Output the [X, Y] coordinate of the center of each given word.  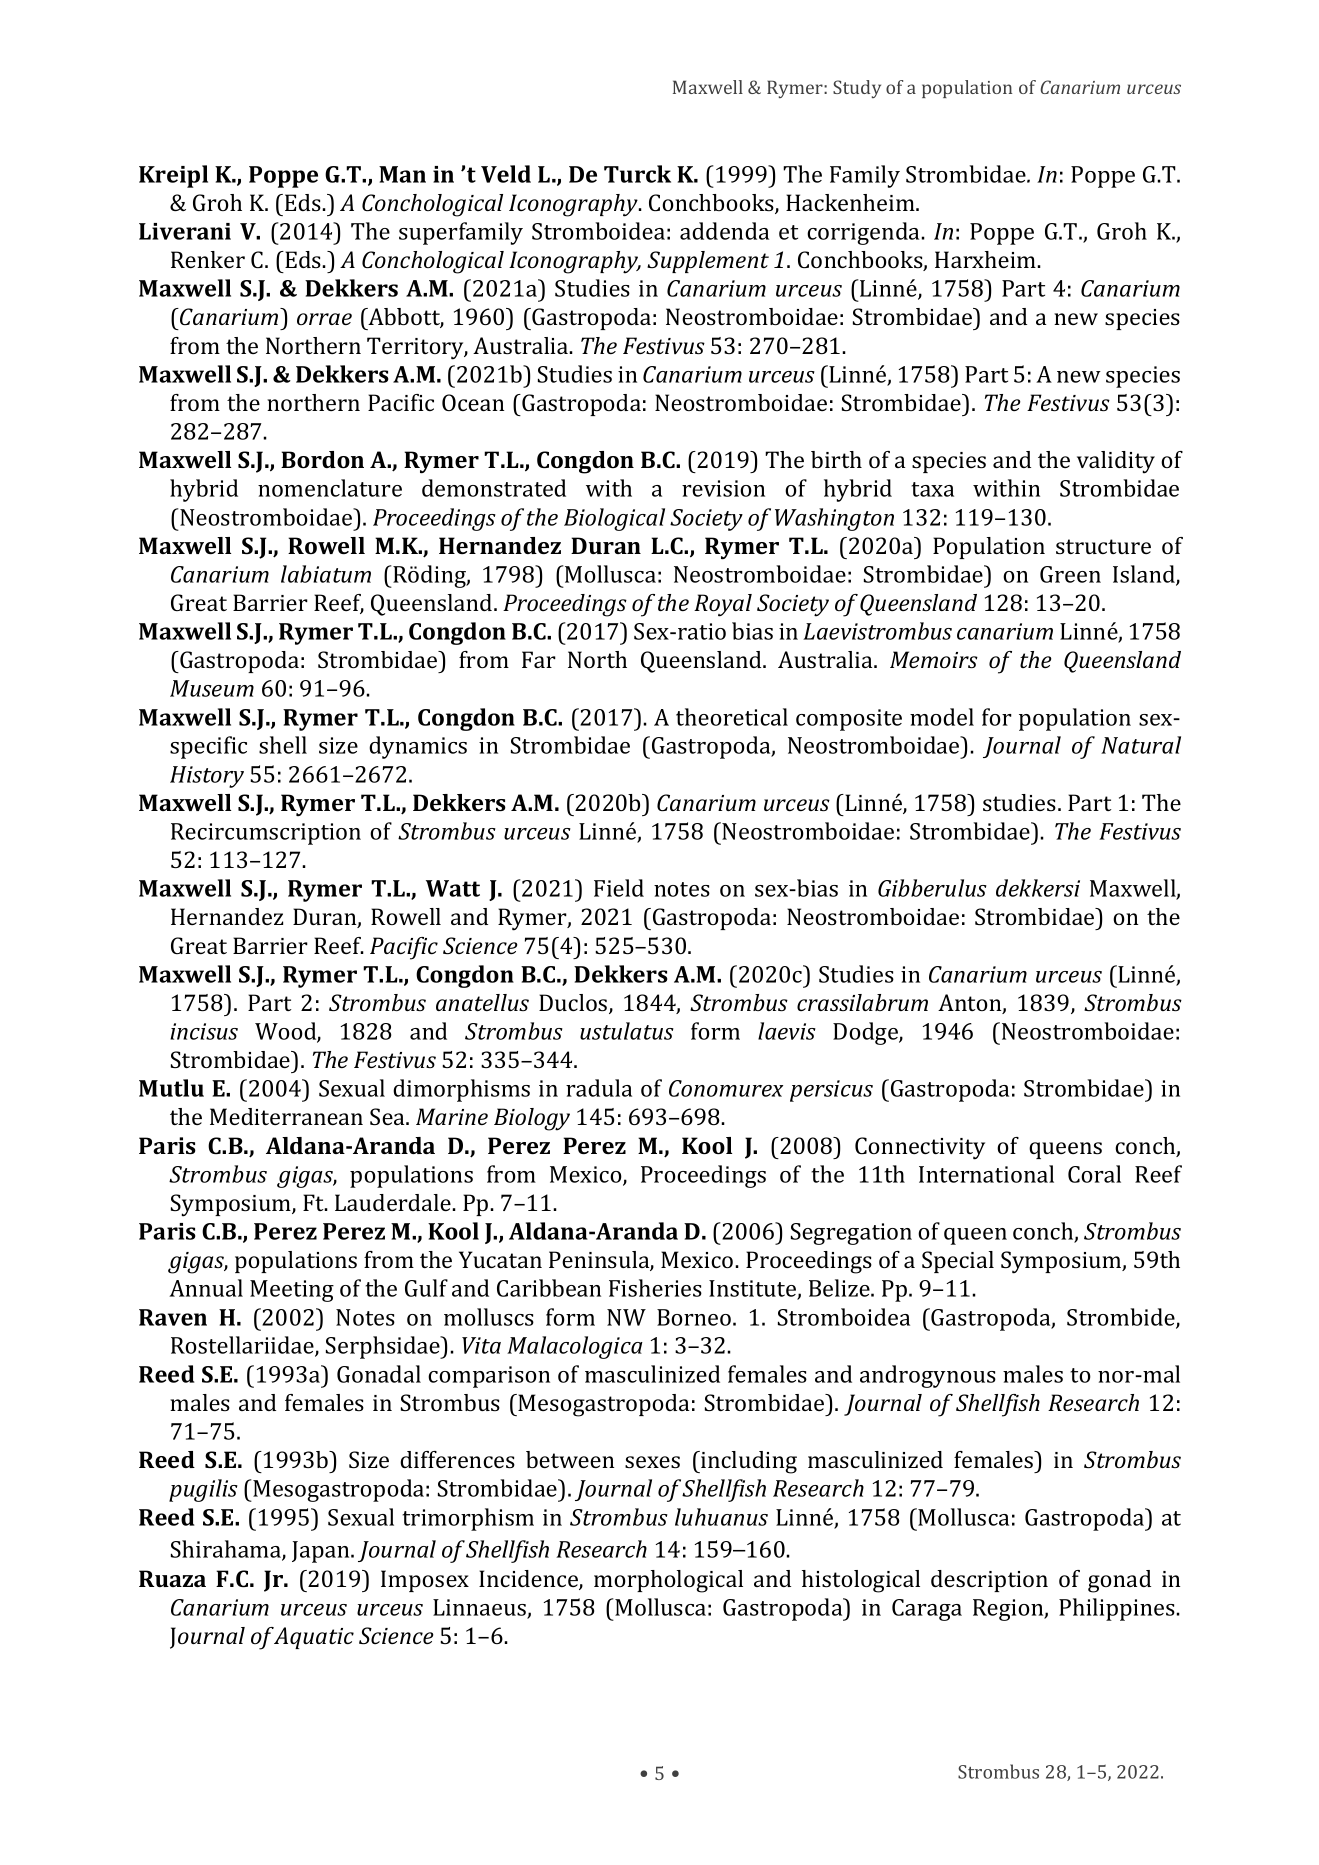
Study [857, 89]
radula [599, 1088]
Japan [322, 1552]
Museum [212, 688]
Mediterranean [286, 1116]
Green [1070, 574]
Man [402, 174]
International [986, 1174]
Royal [723, 605]
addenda [724, 231]
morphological [668, 1581]
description [989, 1581]
